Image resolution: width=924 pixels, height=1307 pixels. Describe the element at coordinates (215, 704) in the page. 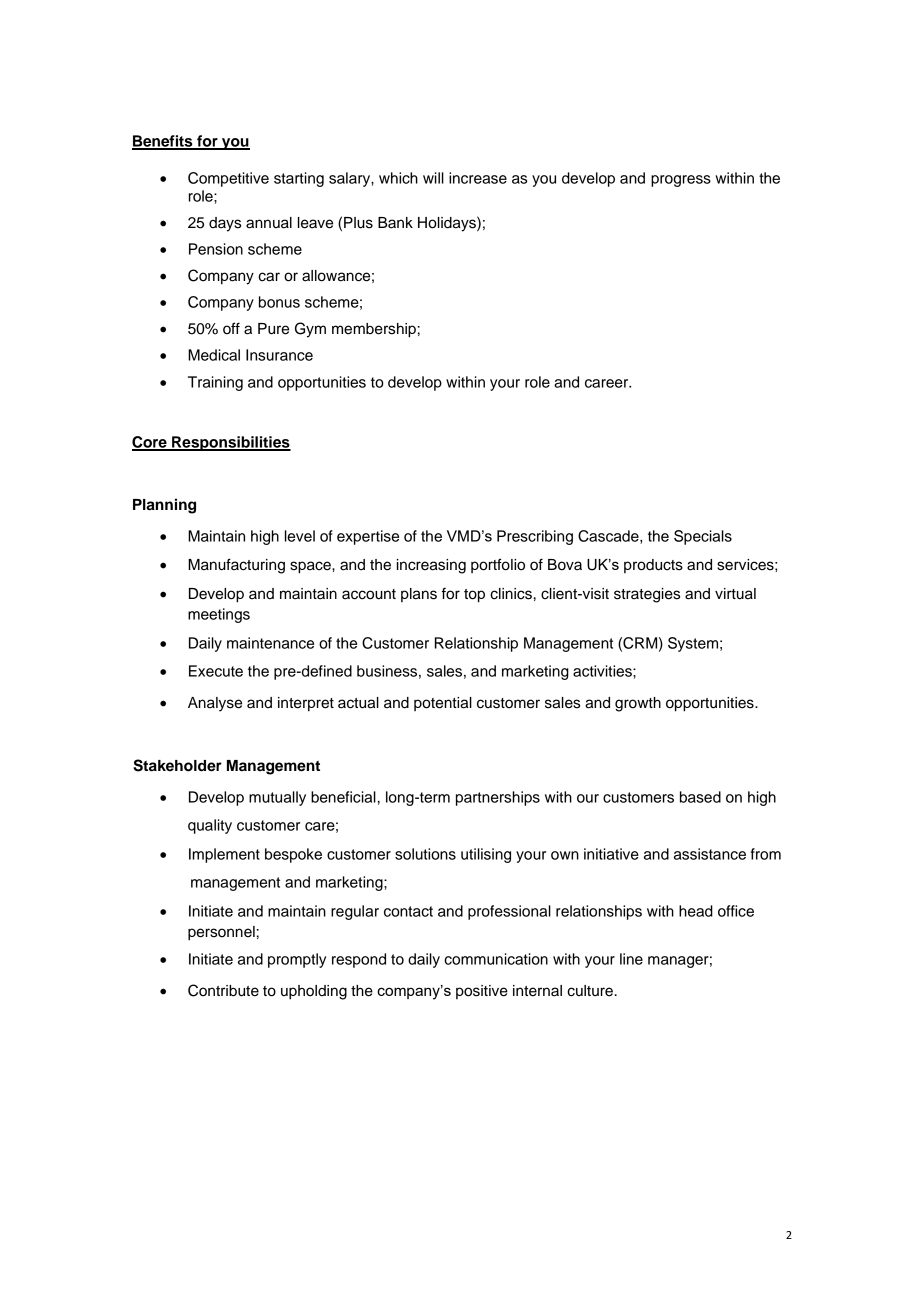

I see `Analyse` at that location.
